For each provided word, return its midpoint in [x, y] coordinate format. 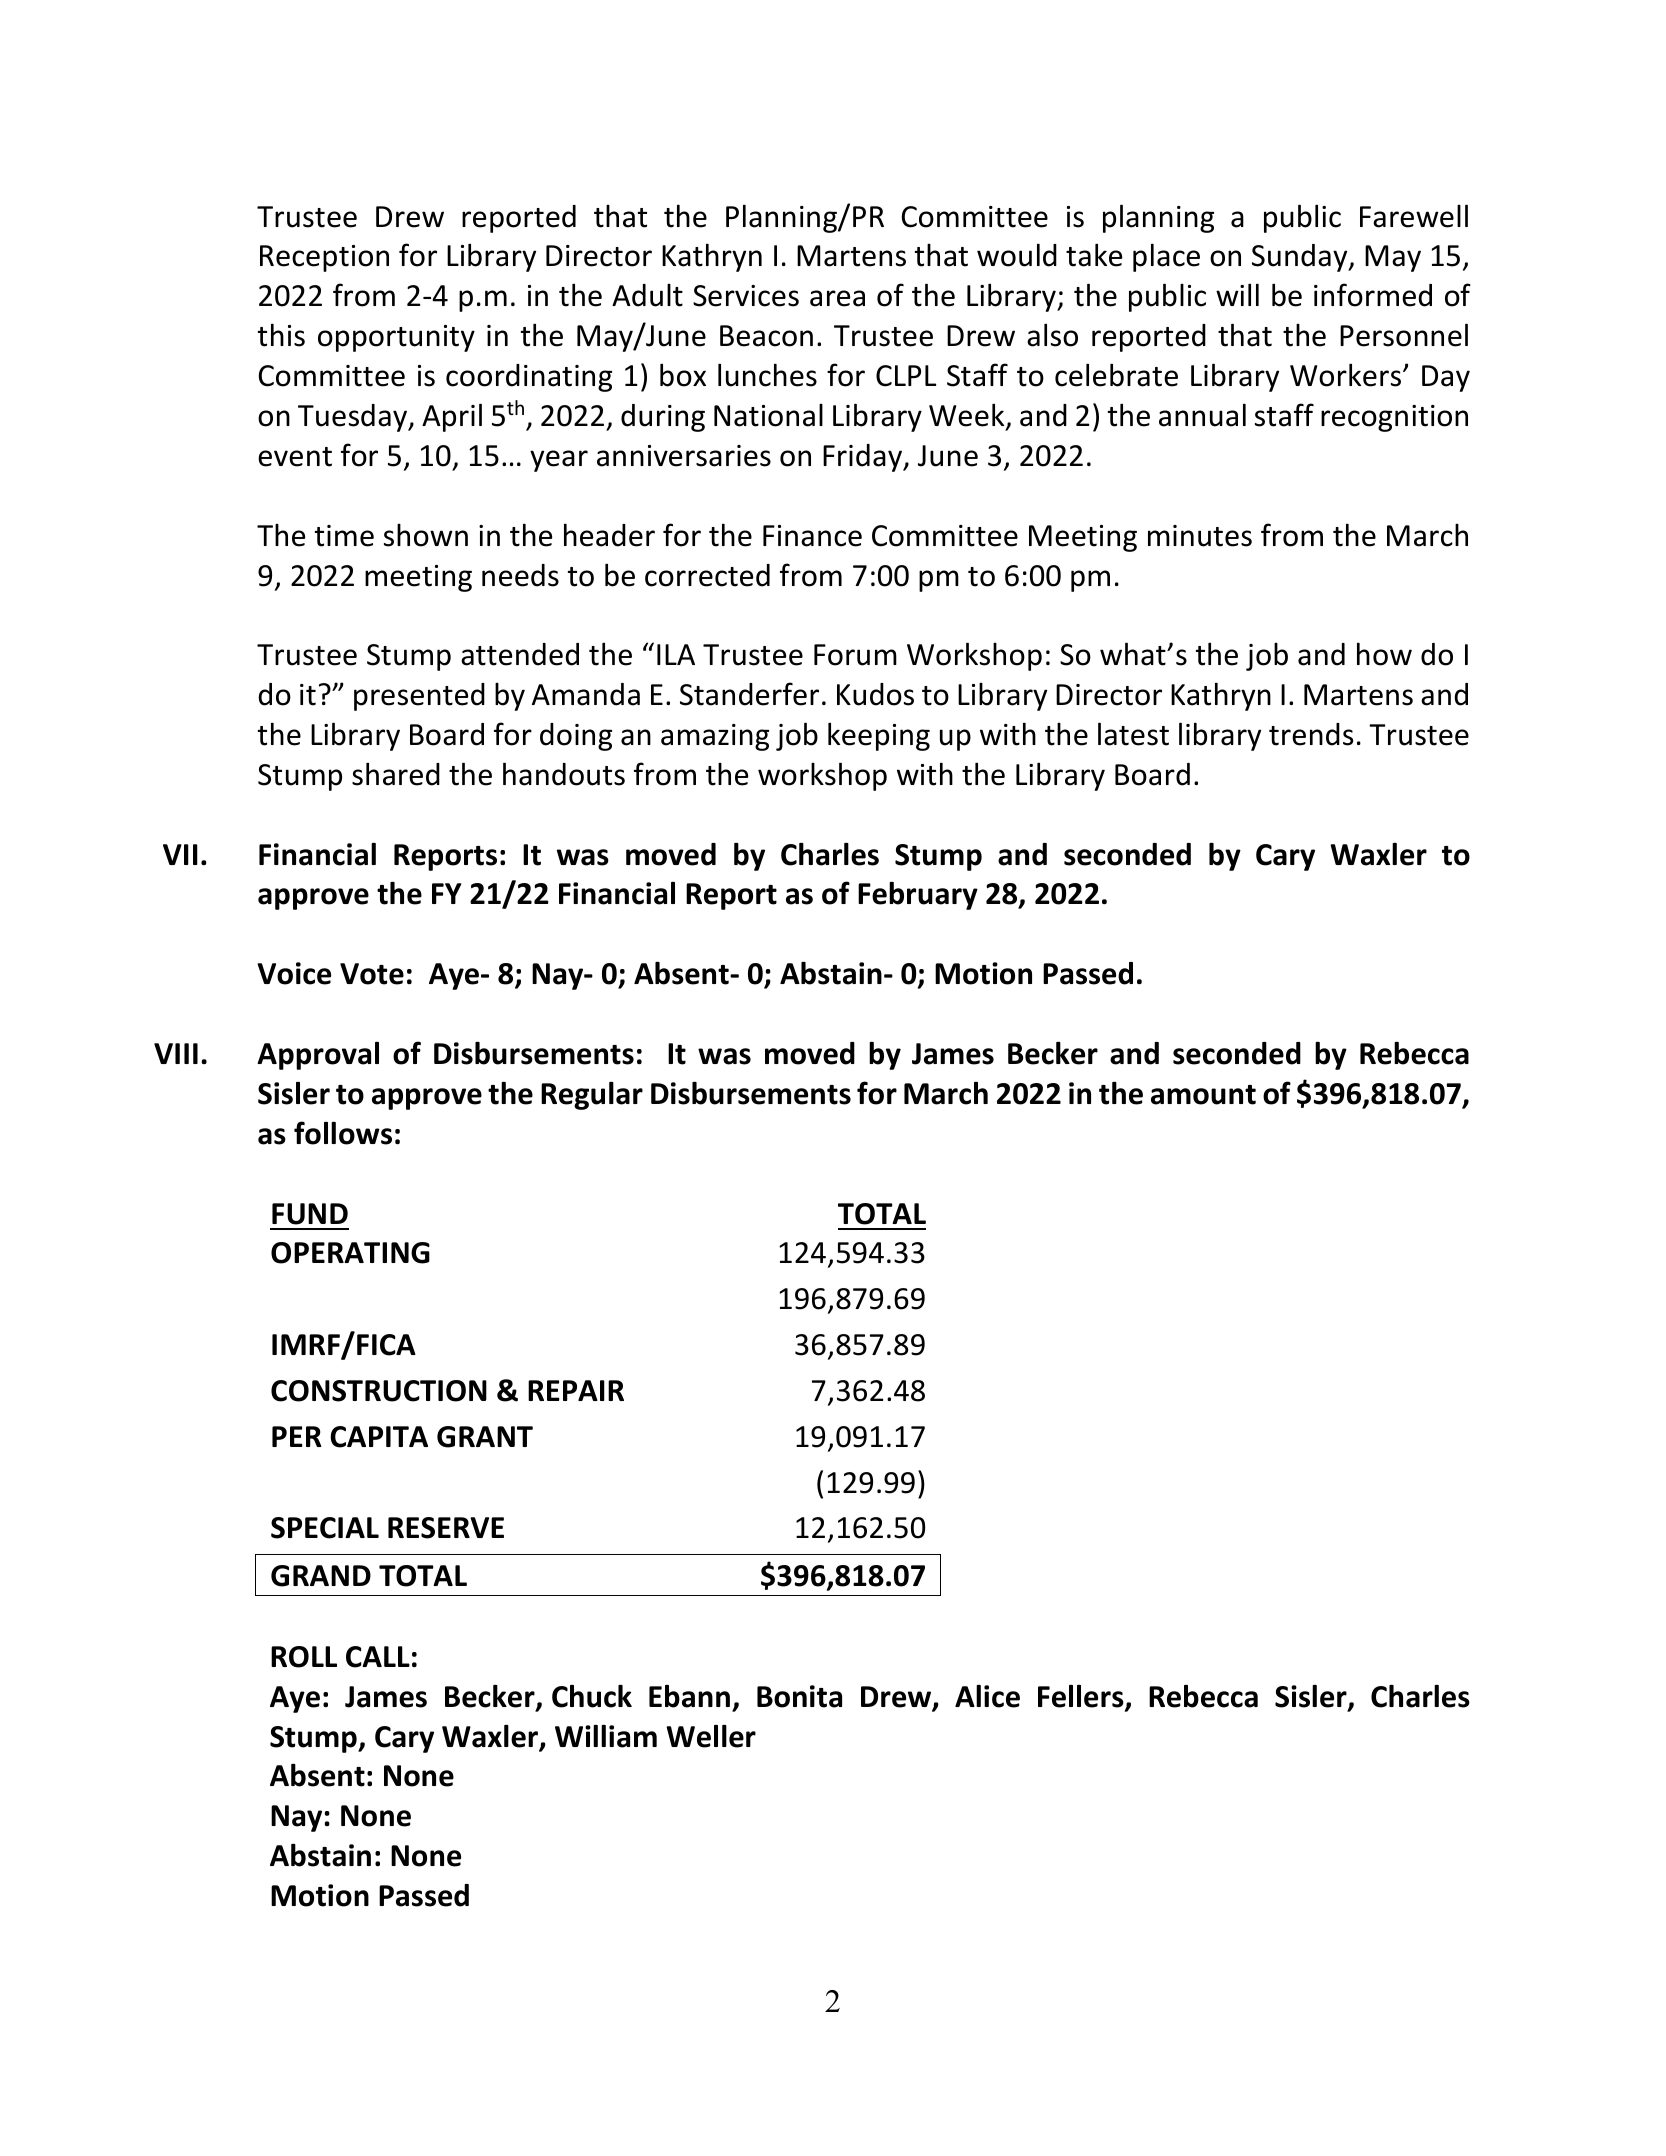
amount [1203, 1095]
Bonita [799, 1696]
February [918, 896]
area [837, 298]
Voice [294, 973]
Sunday [1301, 258]
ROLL [304, 1657]
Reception [324, 258]
